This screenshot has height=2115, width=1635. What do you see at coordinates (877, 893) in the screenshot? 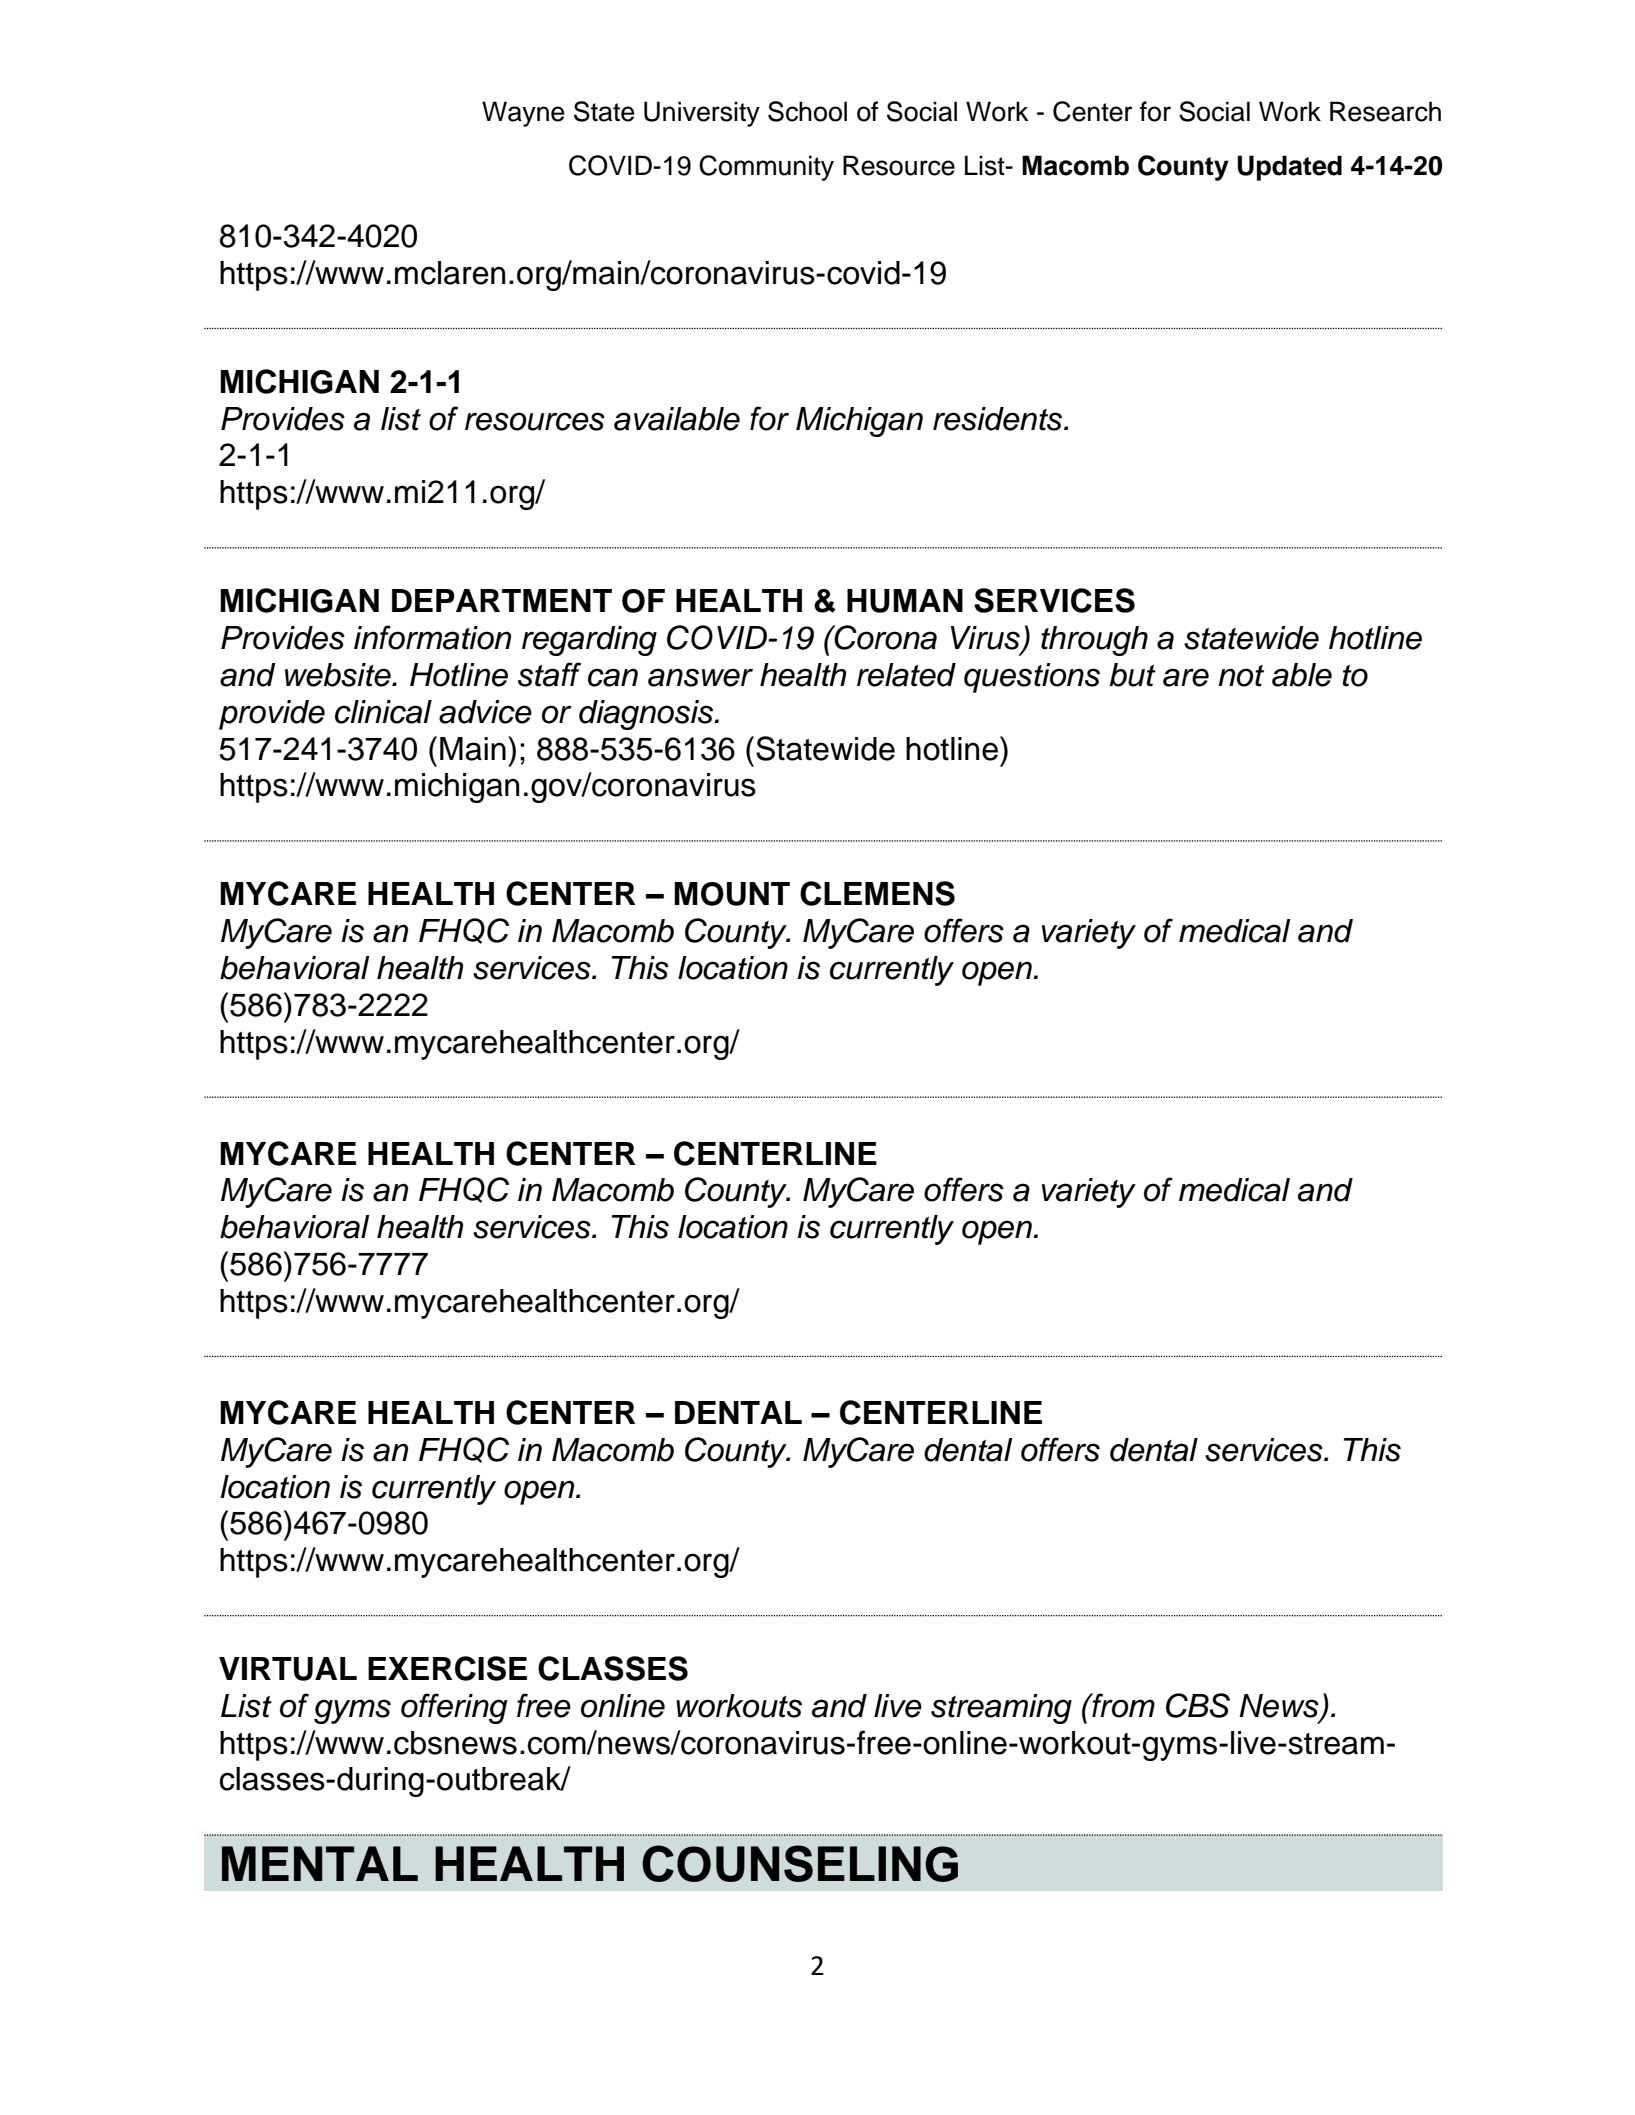
I see `CLEMENS` at bounding box center [877, 893].
